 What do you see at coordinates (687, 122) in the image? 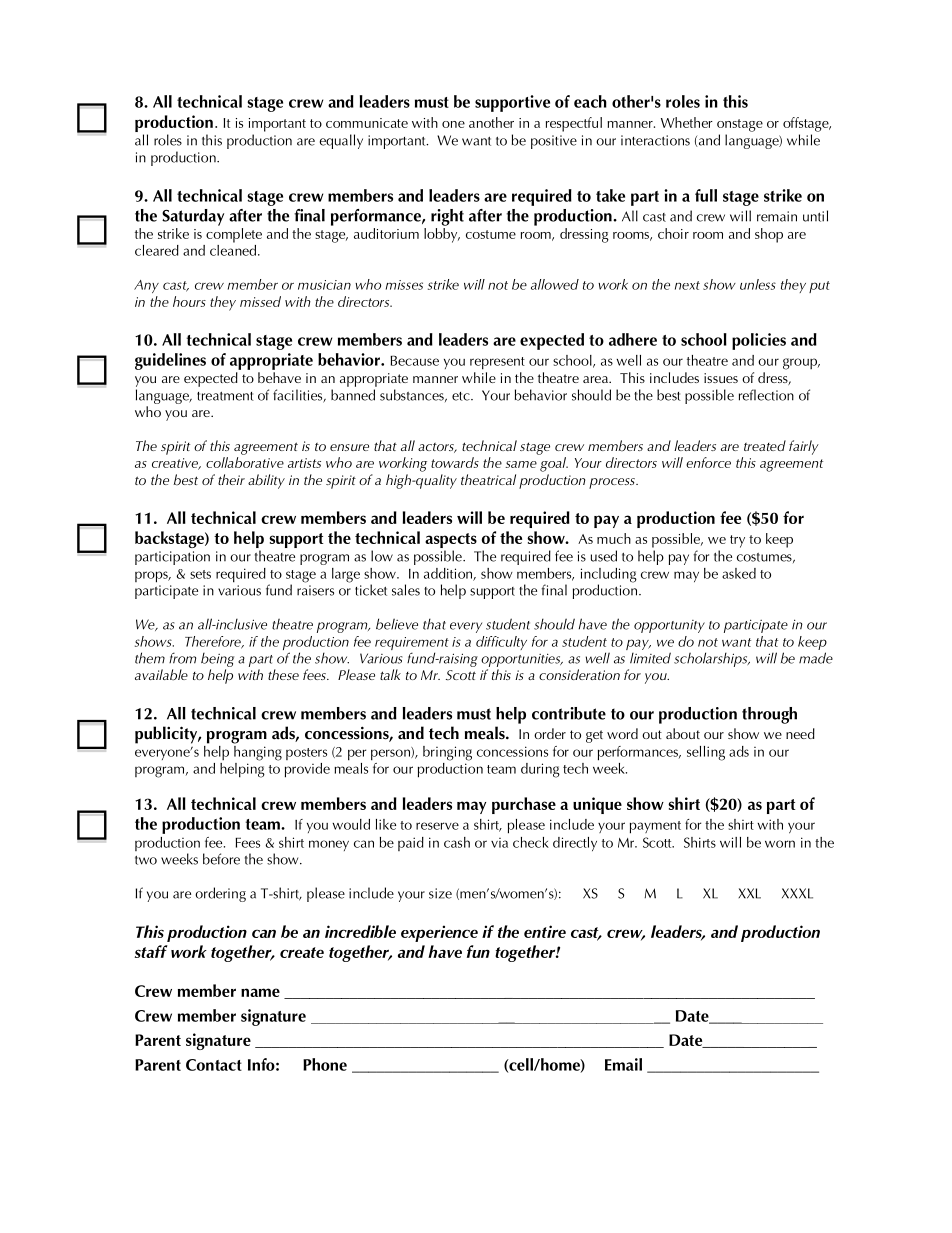
I see `Whether` at bounding box center [687, 122].
